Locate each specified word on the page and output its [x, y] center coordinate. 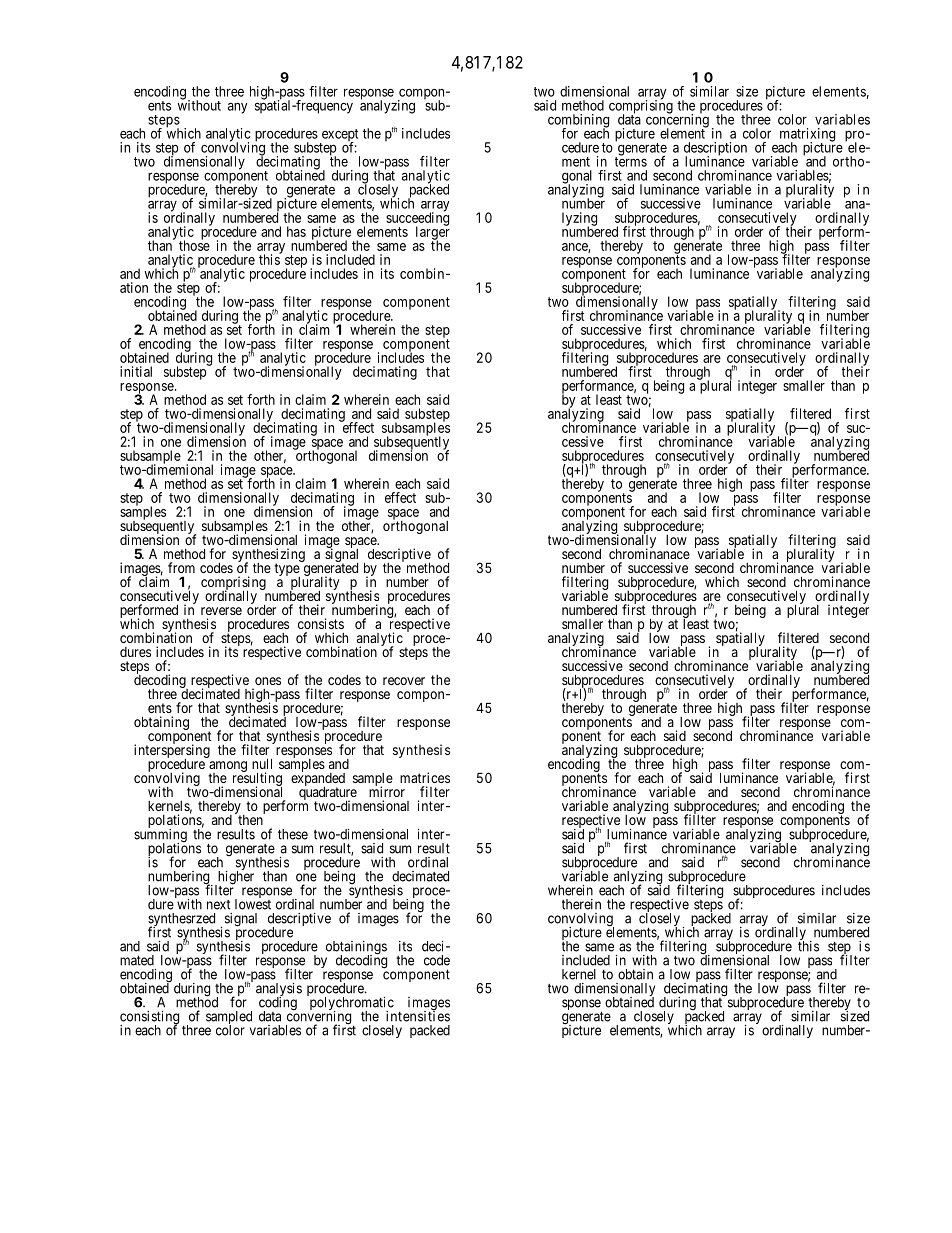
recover [404, 681]
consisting [149, 1019]
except [339, 136]
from [181, 567]
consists [321, 623]
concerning [677, 121]
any [237, 108]
